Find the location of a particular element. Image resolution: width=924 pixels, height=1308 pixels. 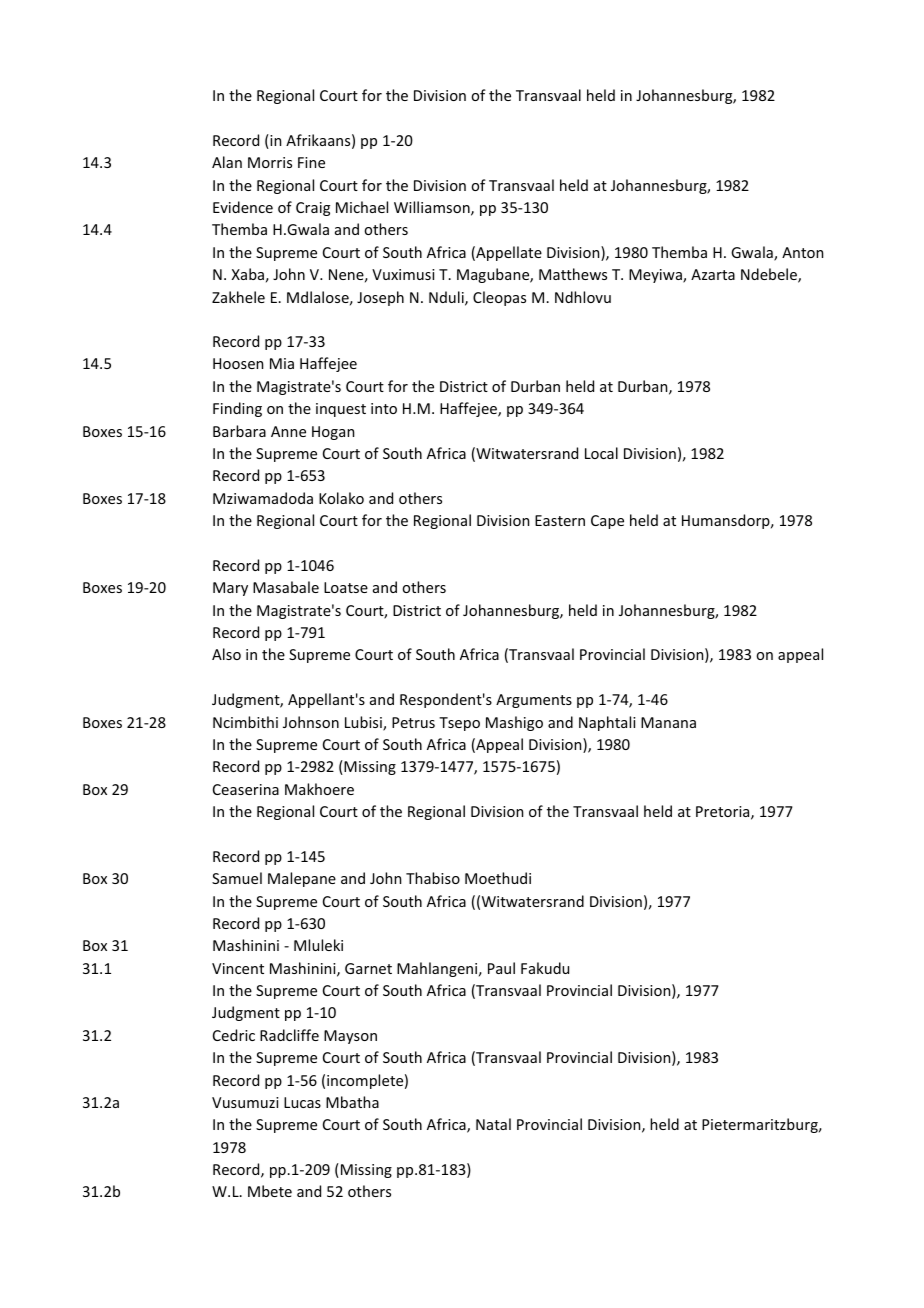

Hogan is located at coordinates (333, 433).
